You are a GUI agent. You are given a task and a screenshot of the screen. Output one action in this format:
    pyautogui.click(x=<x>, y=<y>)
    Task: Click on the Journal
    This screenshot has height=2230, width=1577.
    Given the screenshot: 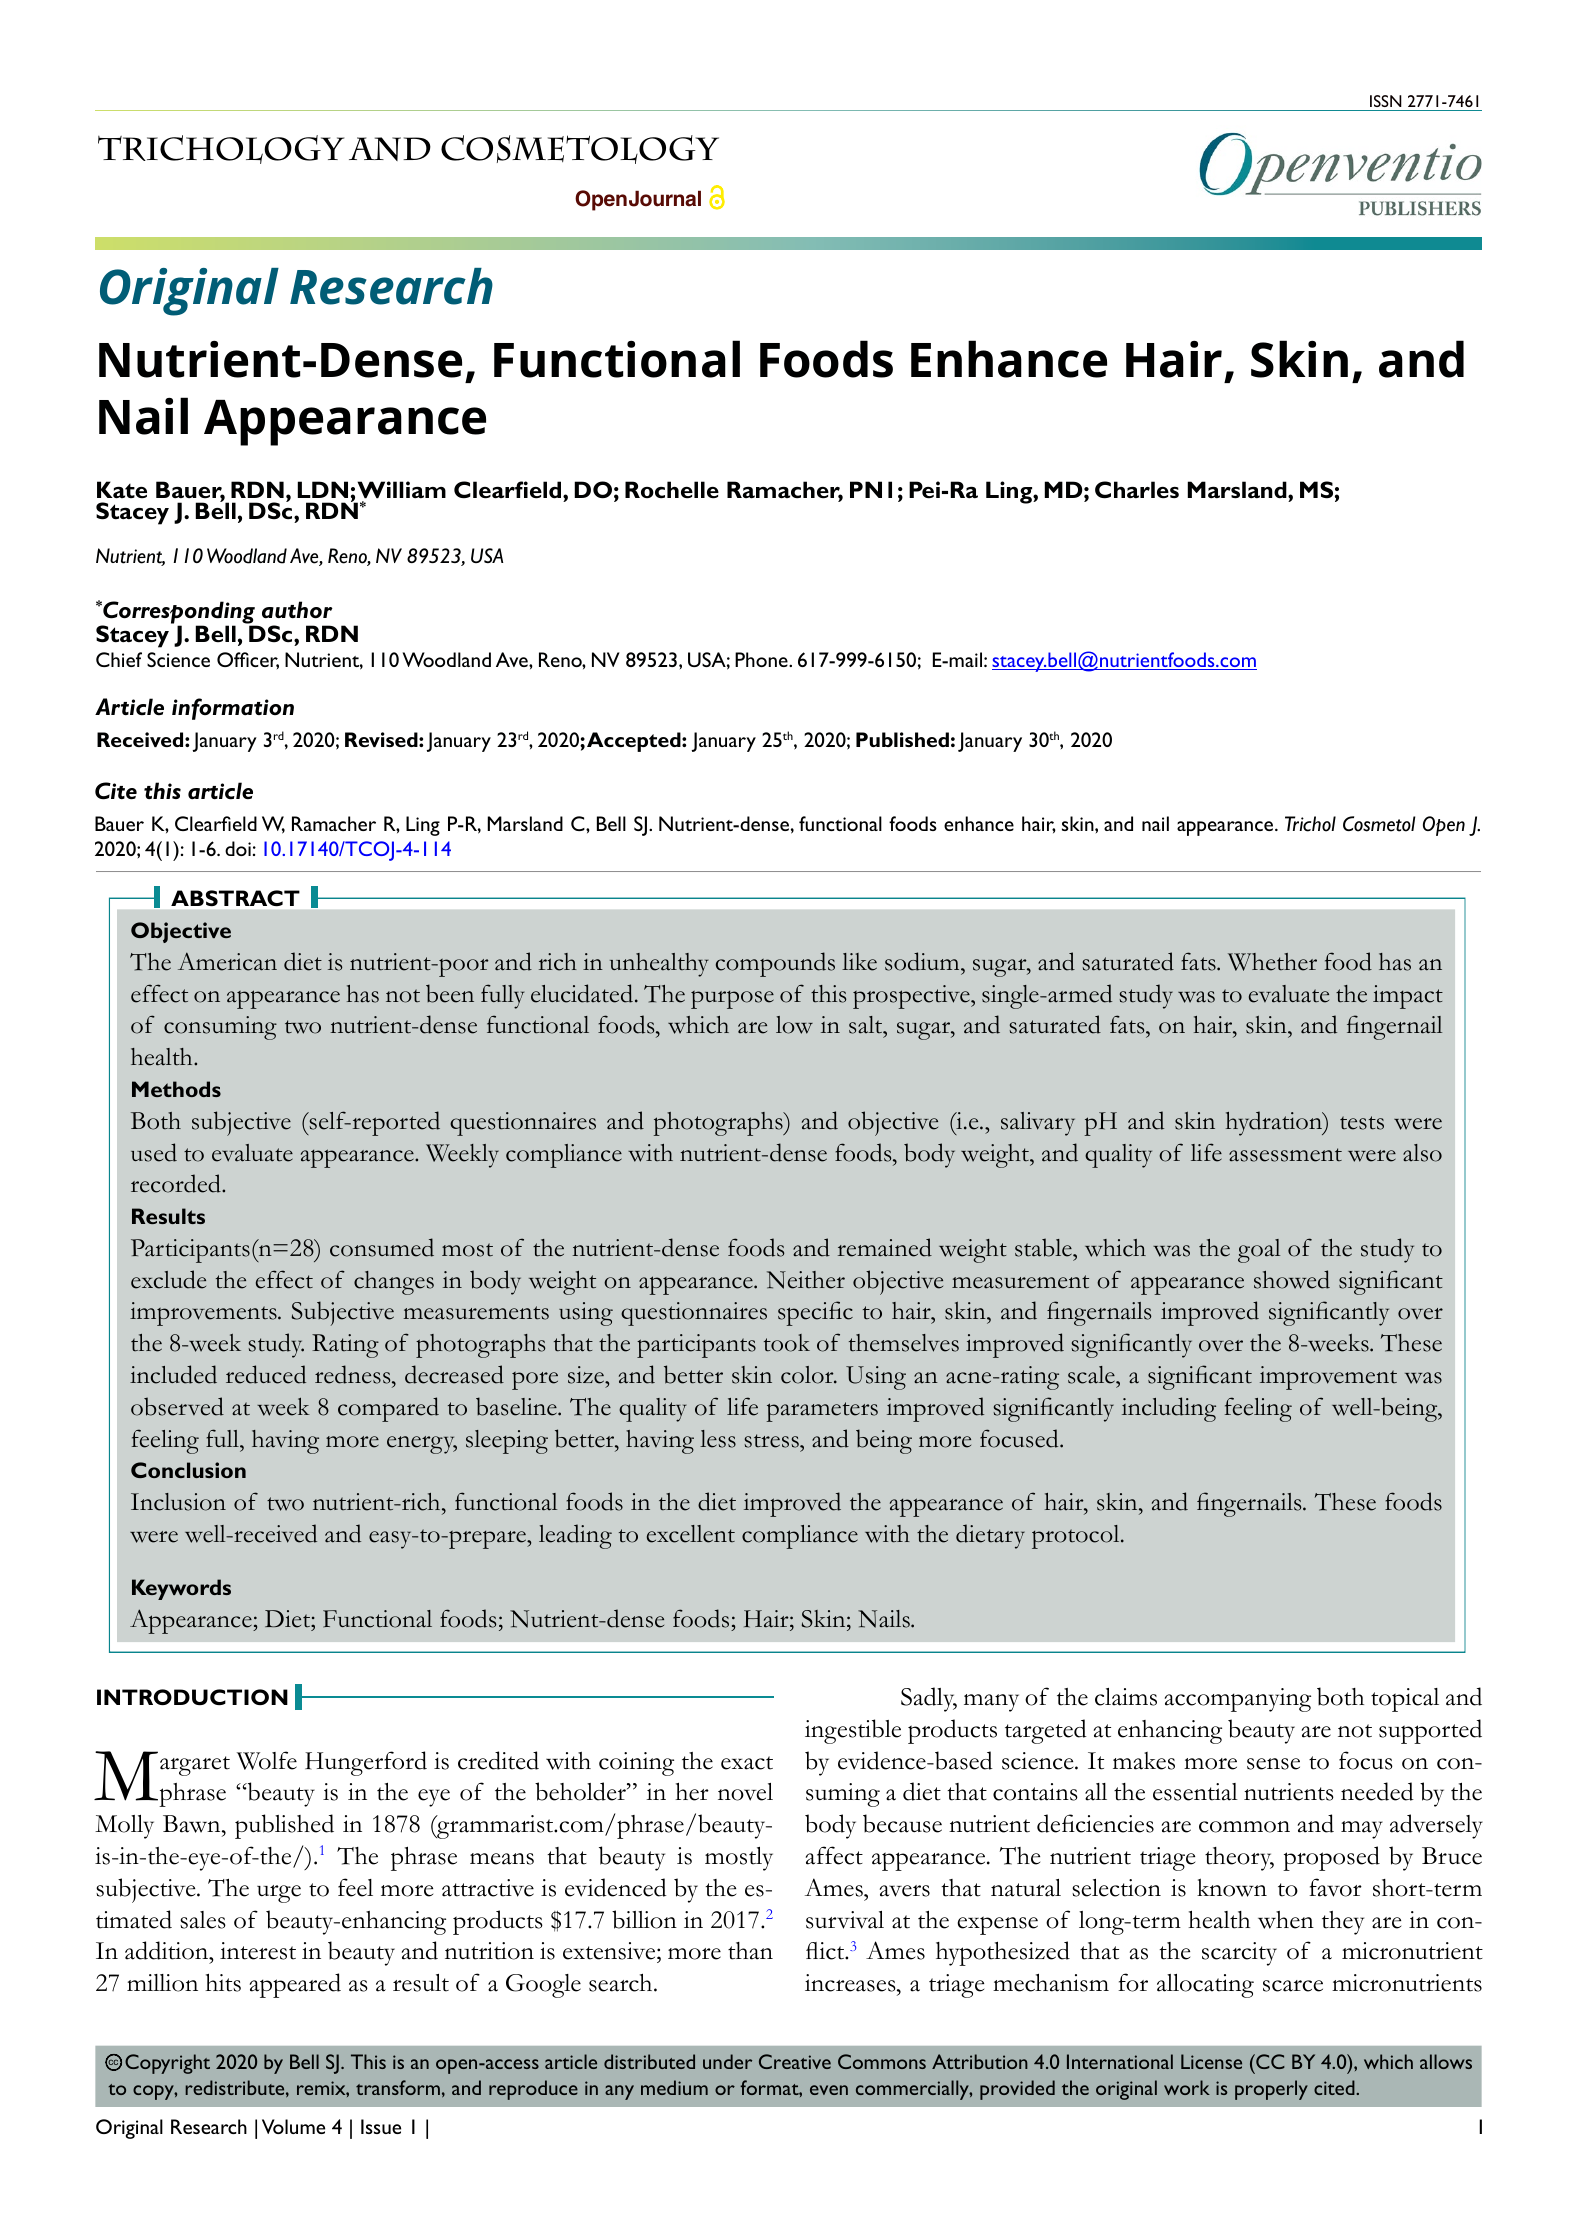 What is the action you would take?
    pyautogui.click(x=665, y=199)
